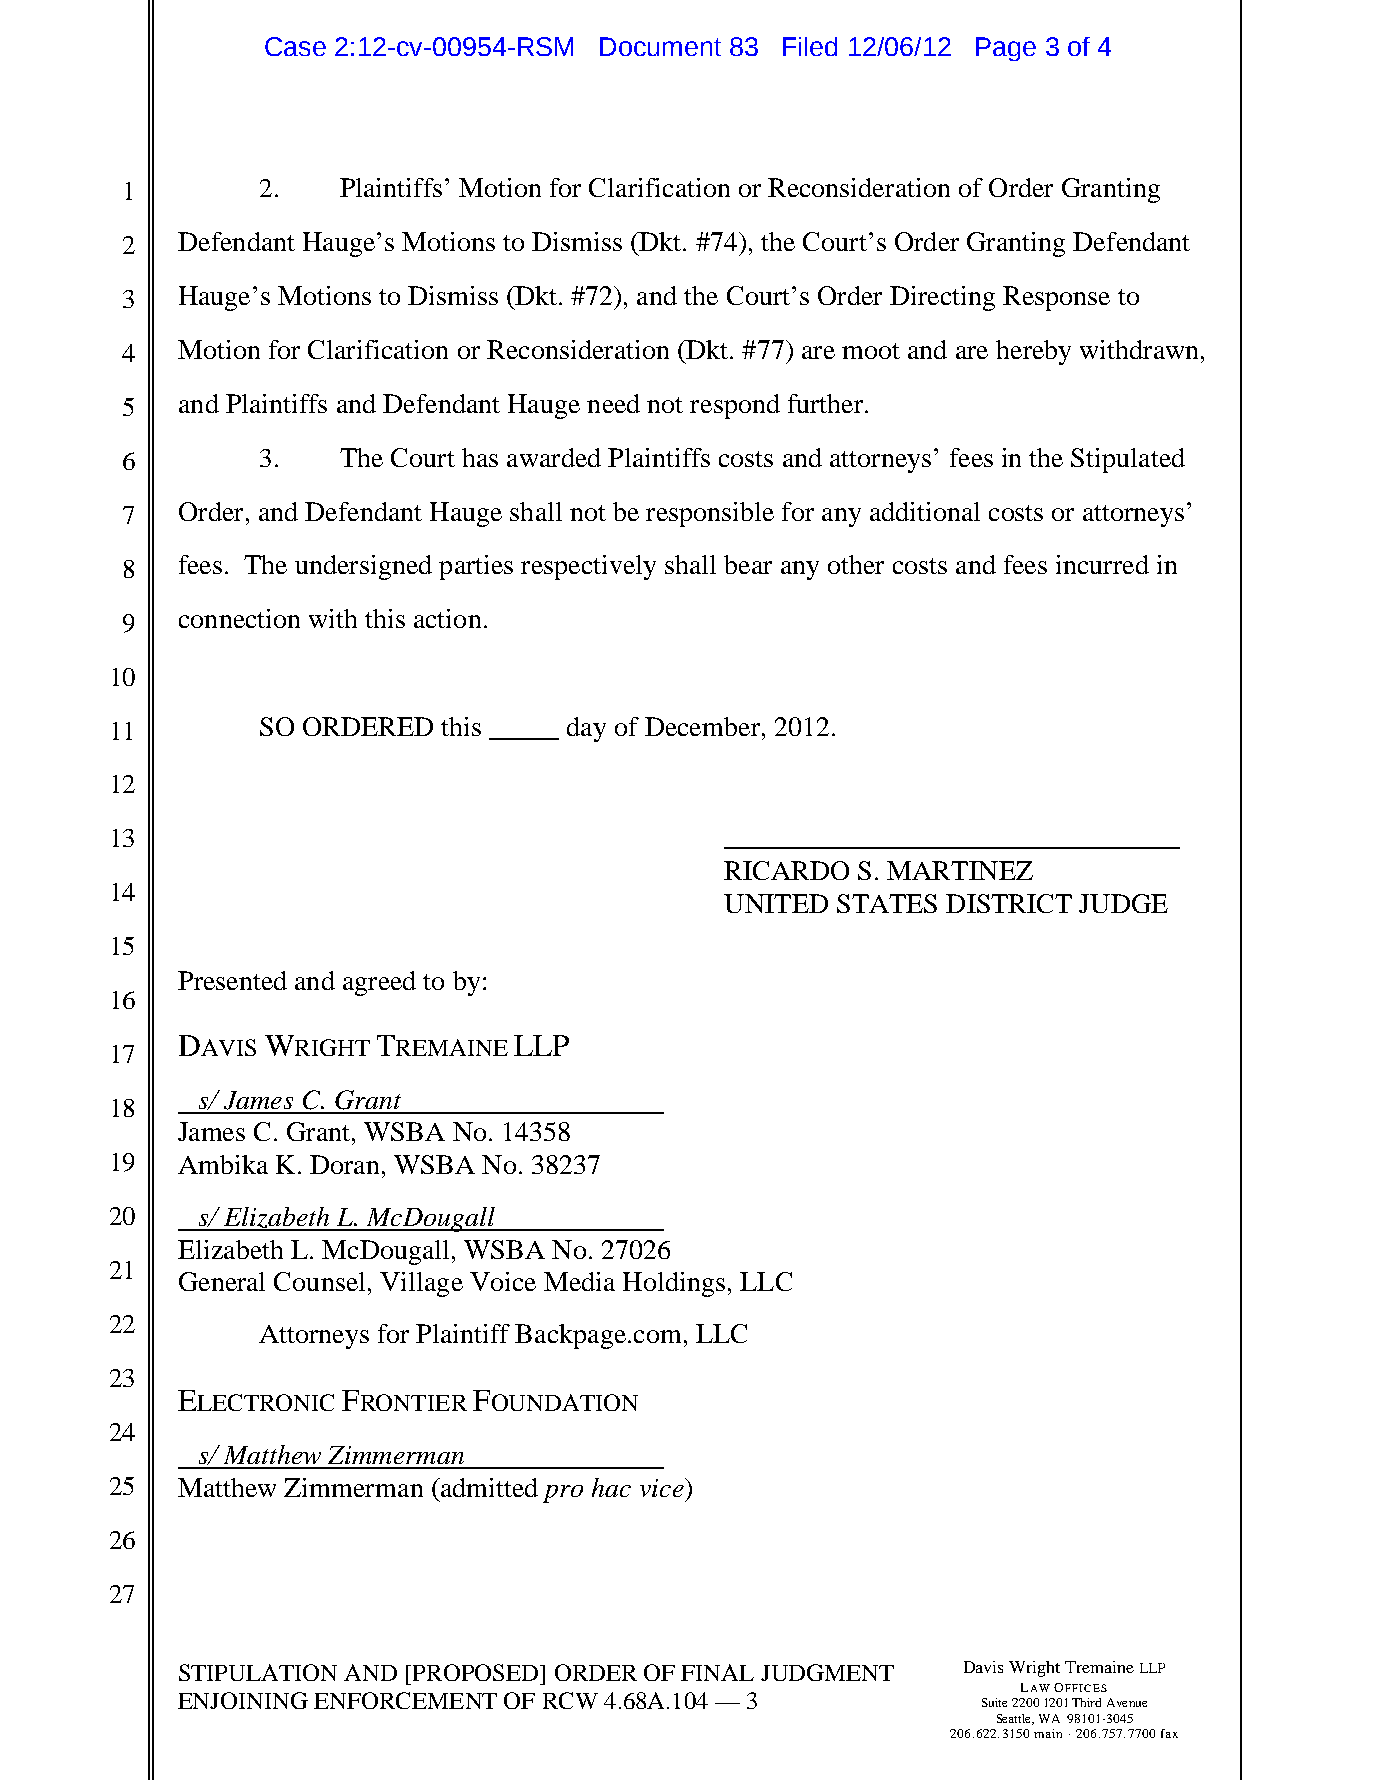 Image resolution: width=1376 pixels, height=1780 pixels. Describe the element at coordinates (379, 983) in the screenshot. I see `agreed` at that location.
